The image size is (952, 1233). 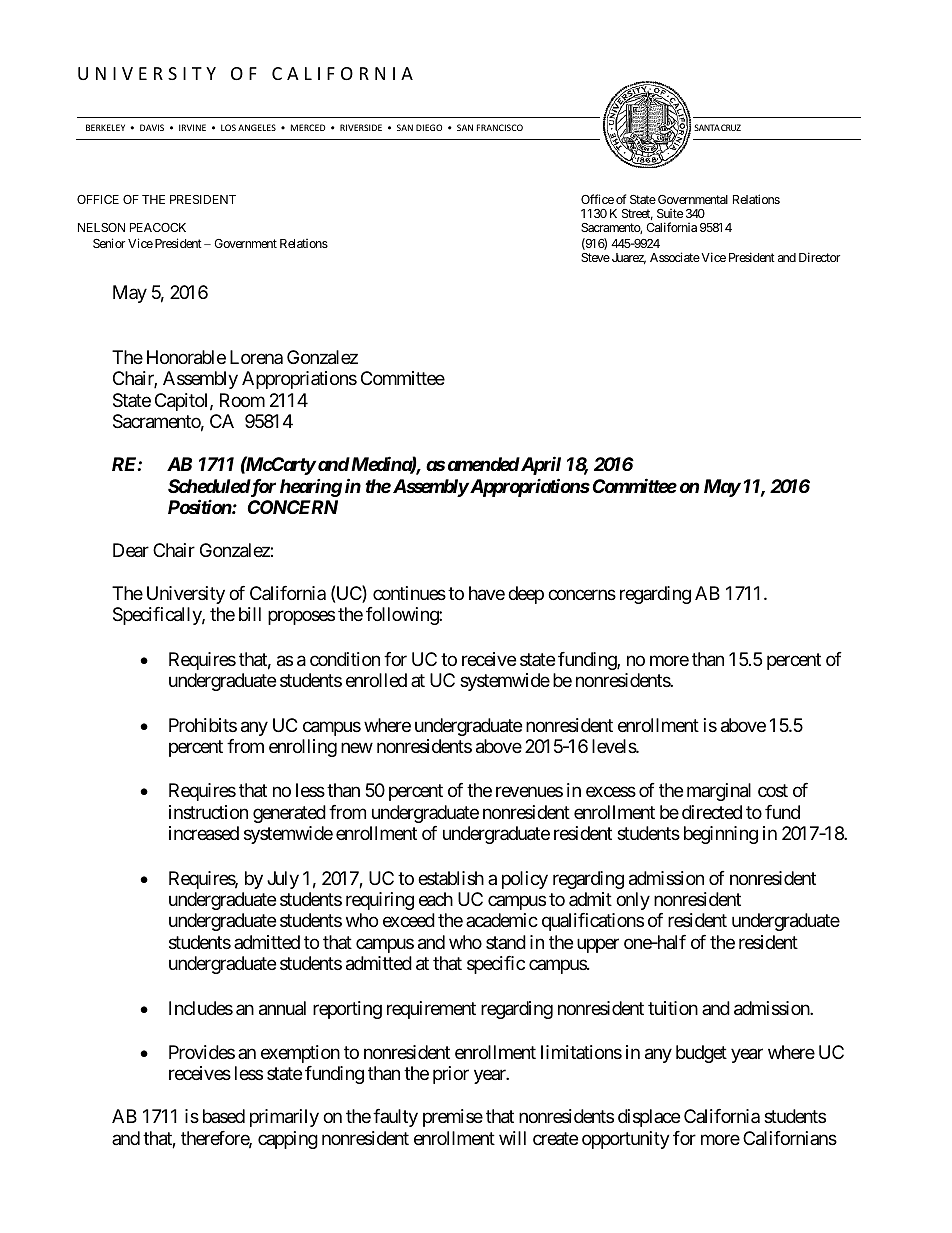 What do you see at coordinates (250, 614) in the image?
I see `bill` at bounding box center [250, 614].
